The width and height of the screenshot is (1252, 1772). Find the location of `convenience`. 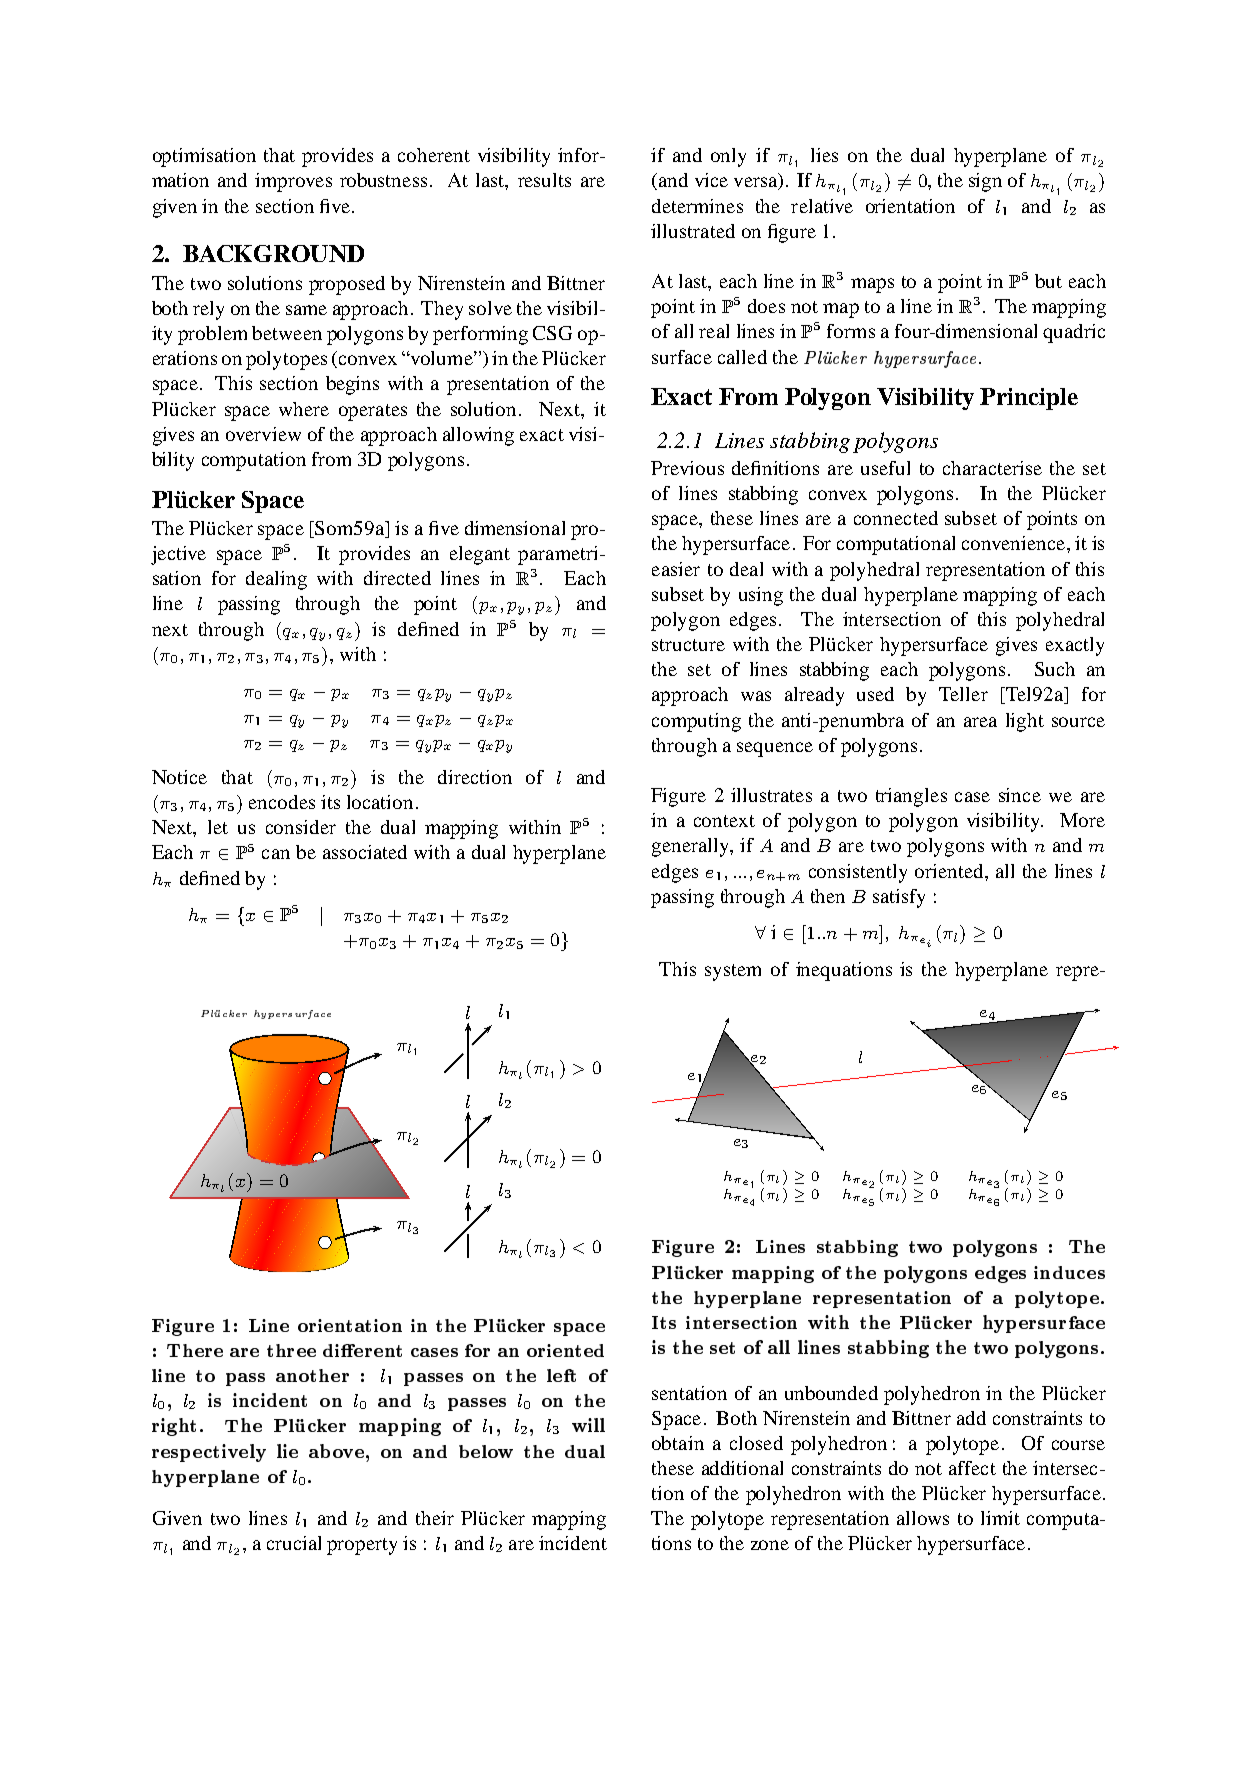

convenience is located at coordinates (1015, 543).
